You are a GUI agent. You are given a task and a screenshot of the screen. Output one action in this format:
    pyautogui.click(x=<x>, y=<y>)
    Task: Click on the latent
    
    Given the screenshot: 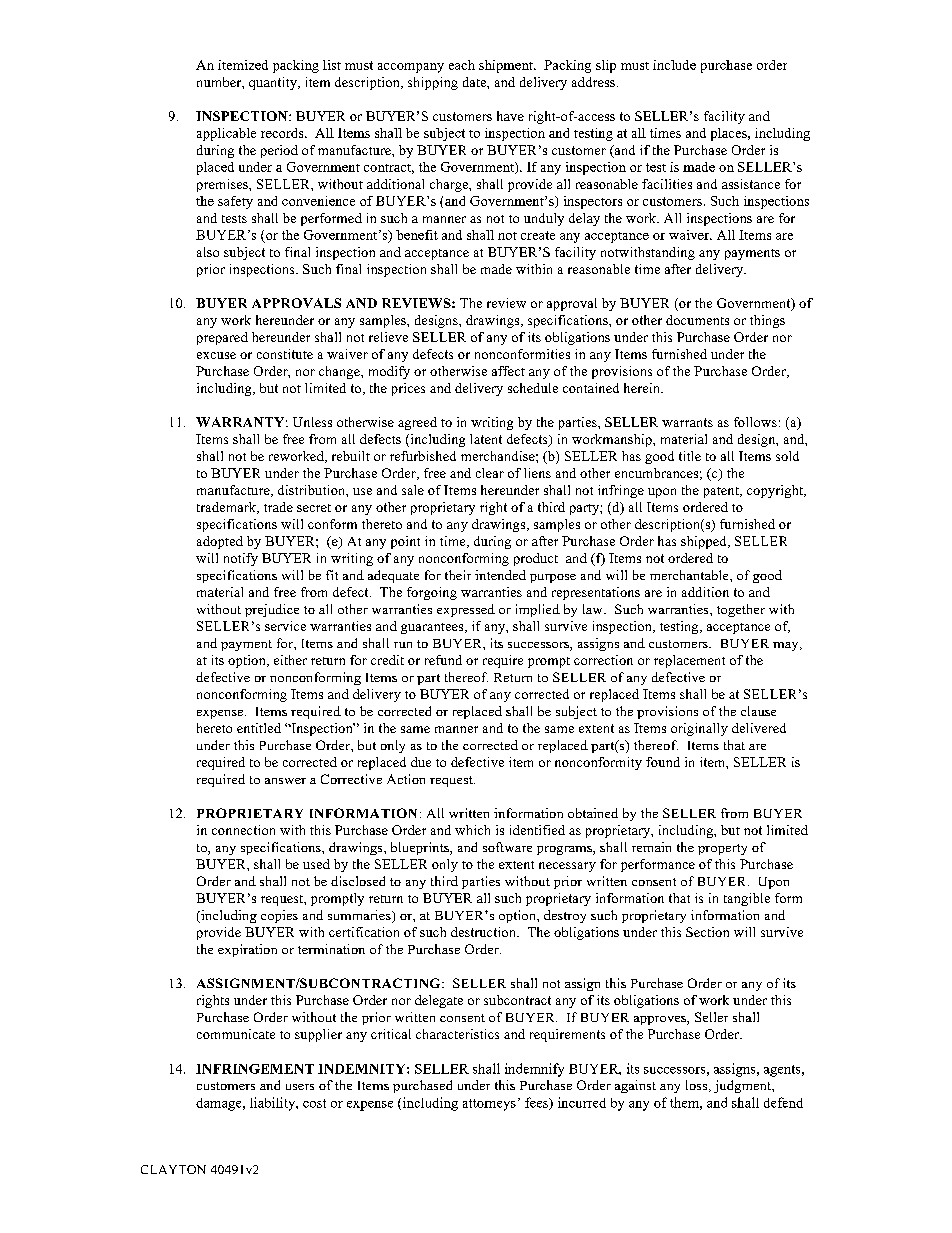 What is the action you would take?
    pyautogui.click(x=486, y=439)
